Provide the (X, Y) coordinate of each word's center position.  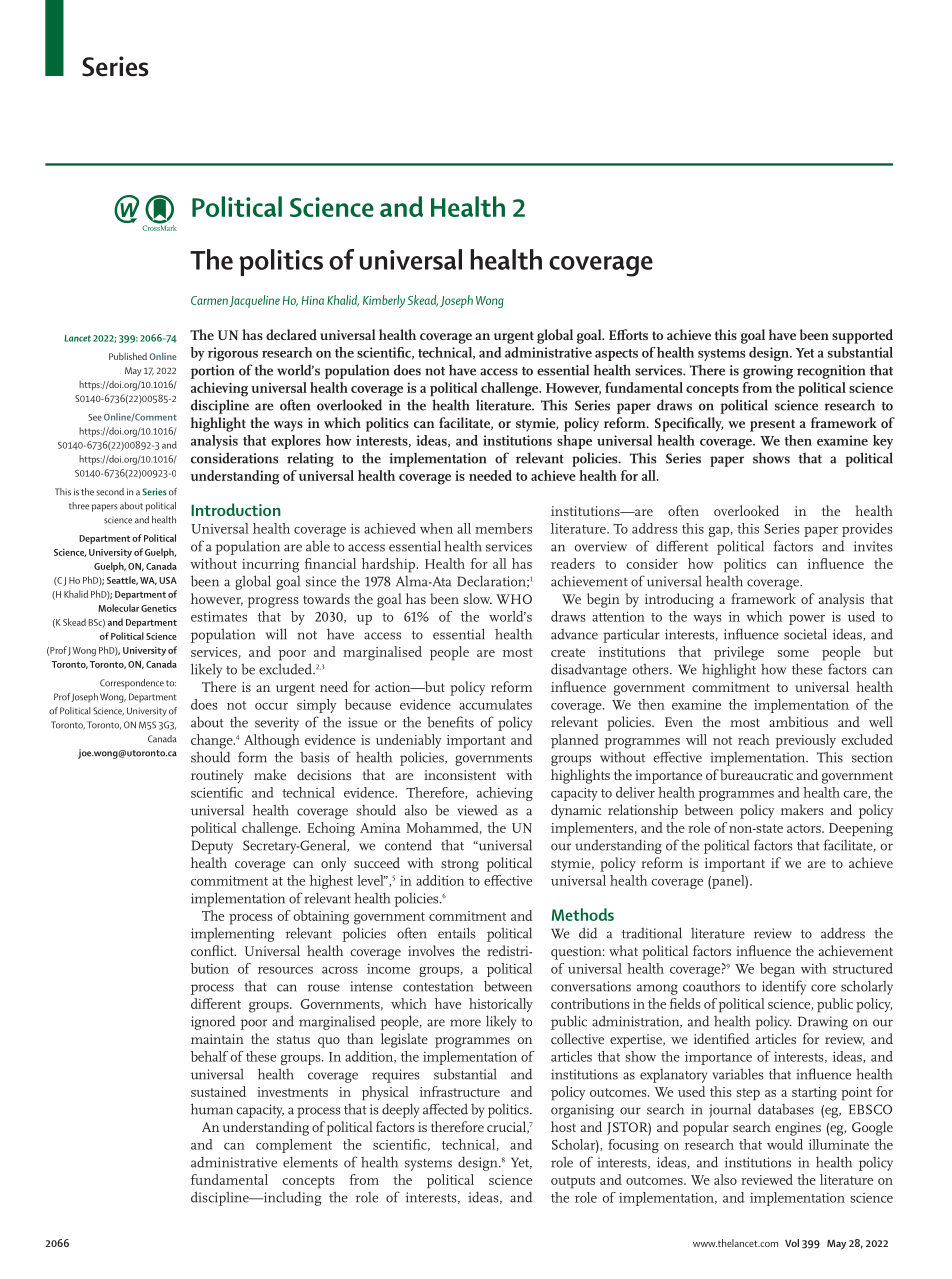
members (503, 528)
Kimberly (384, 301)
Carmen (209, 300)
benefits (450, 722)
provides (867, 530)
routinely (217, 776)
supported (862, 336)
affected (445, 1109)
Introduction (236, 509)
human (212, 1109)
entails (457, 933)
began (777, 970)
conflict (213, 950)
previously (806, 741)
